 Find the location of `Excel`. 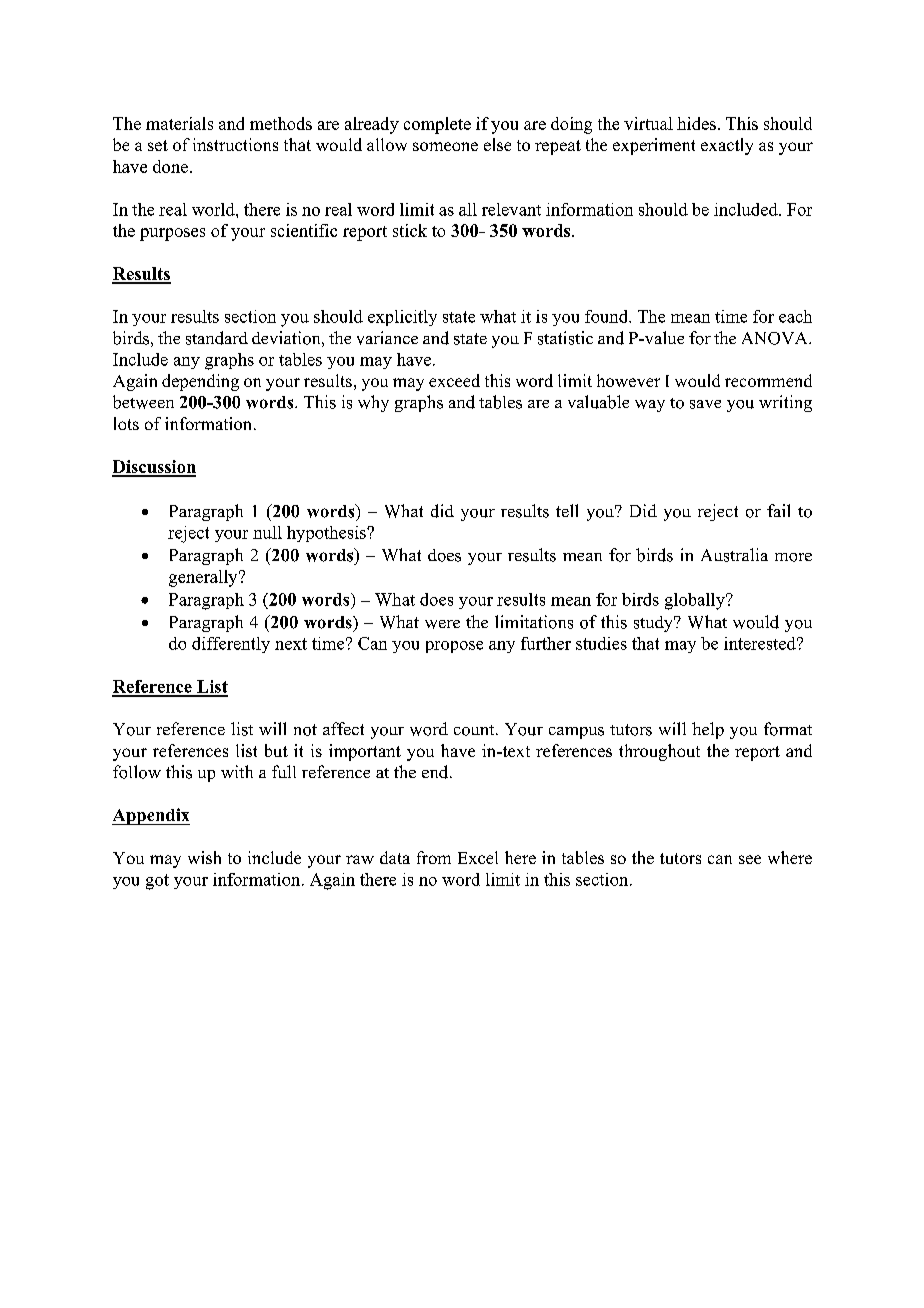

Excel is located at coordinates (478, 857).
